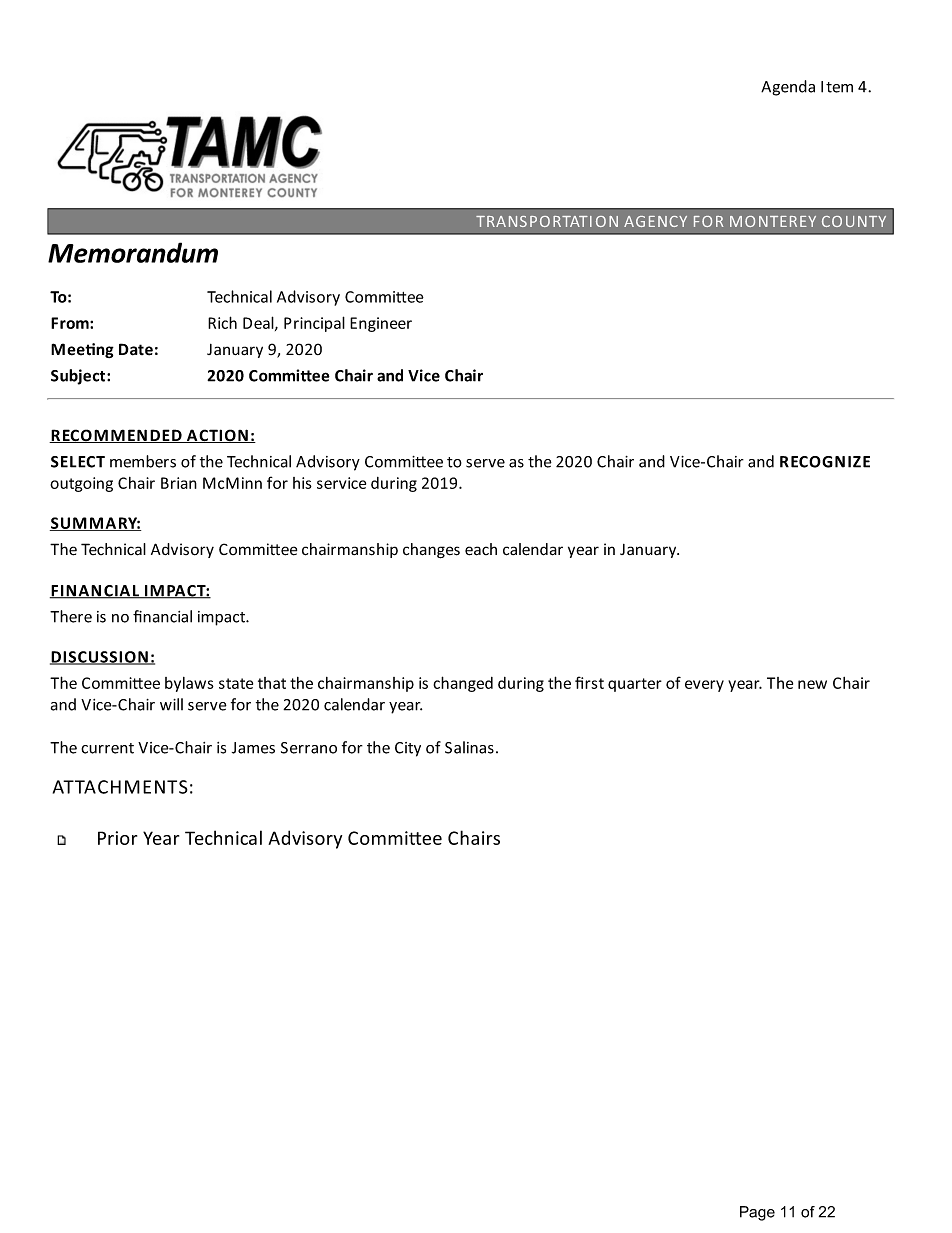 This screenshot has width=952, height=1233. Describe the element at coordinates (547, 221) in the screenshot. I see `TRANSPORTATION` at that location.
